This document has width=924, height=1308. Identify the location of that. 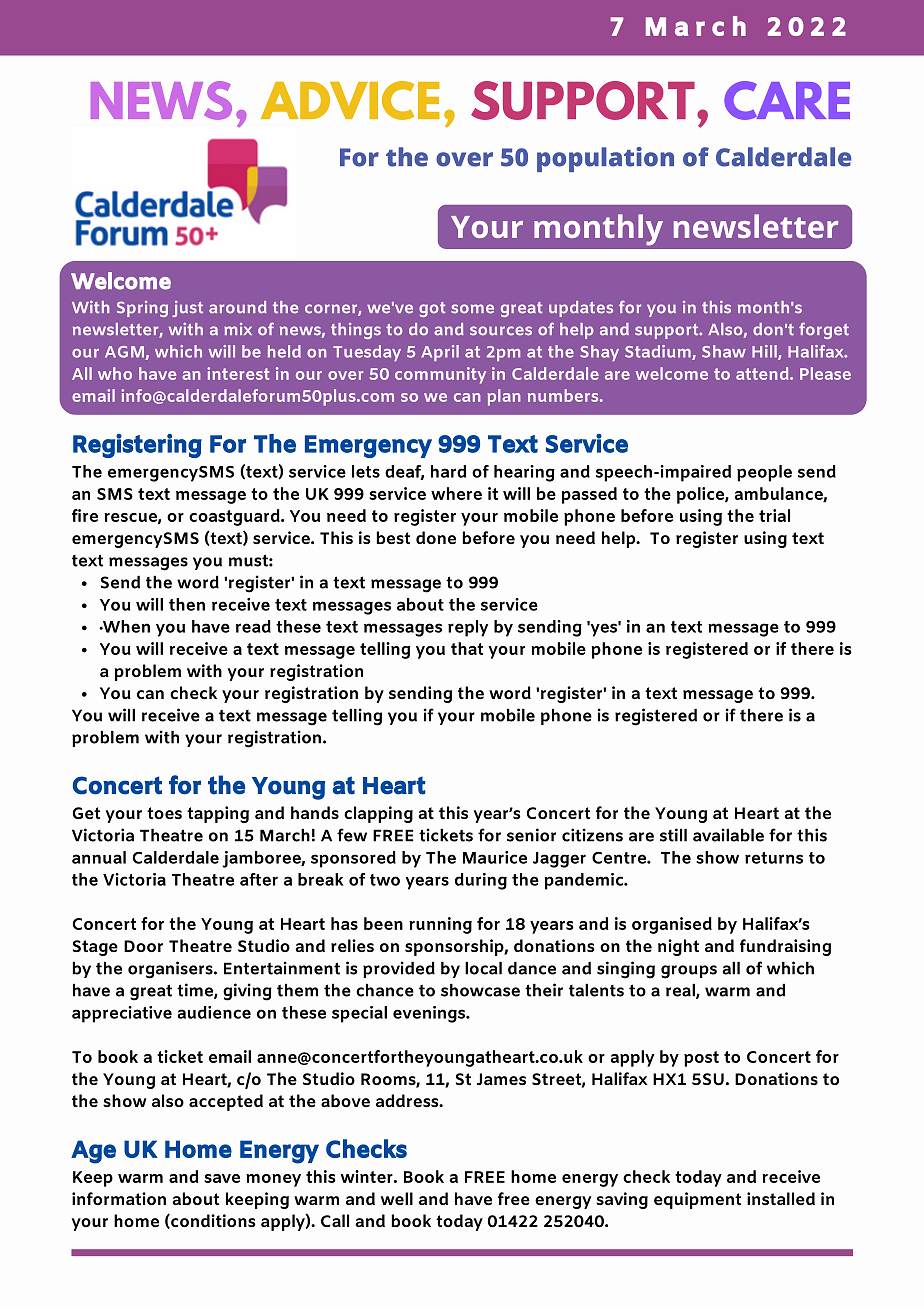
(467, 648).
